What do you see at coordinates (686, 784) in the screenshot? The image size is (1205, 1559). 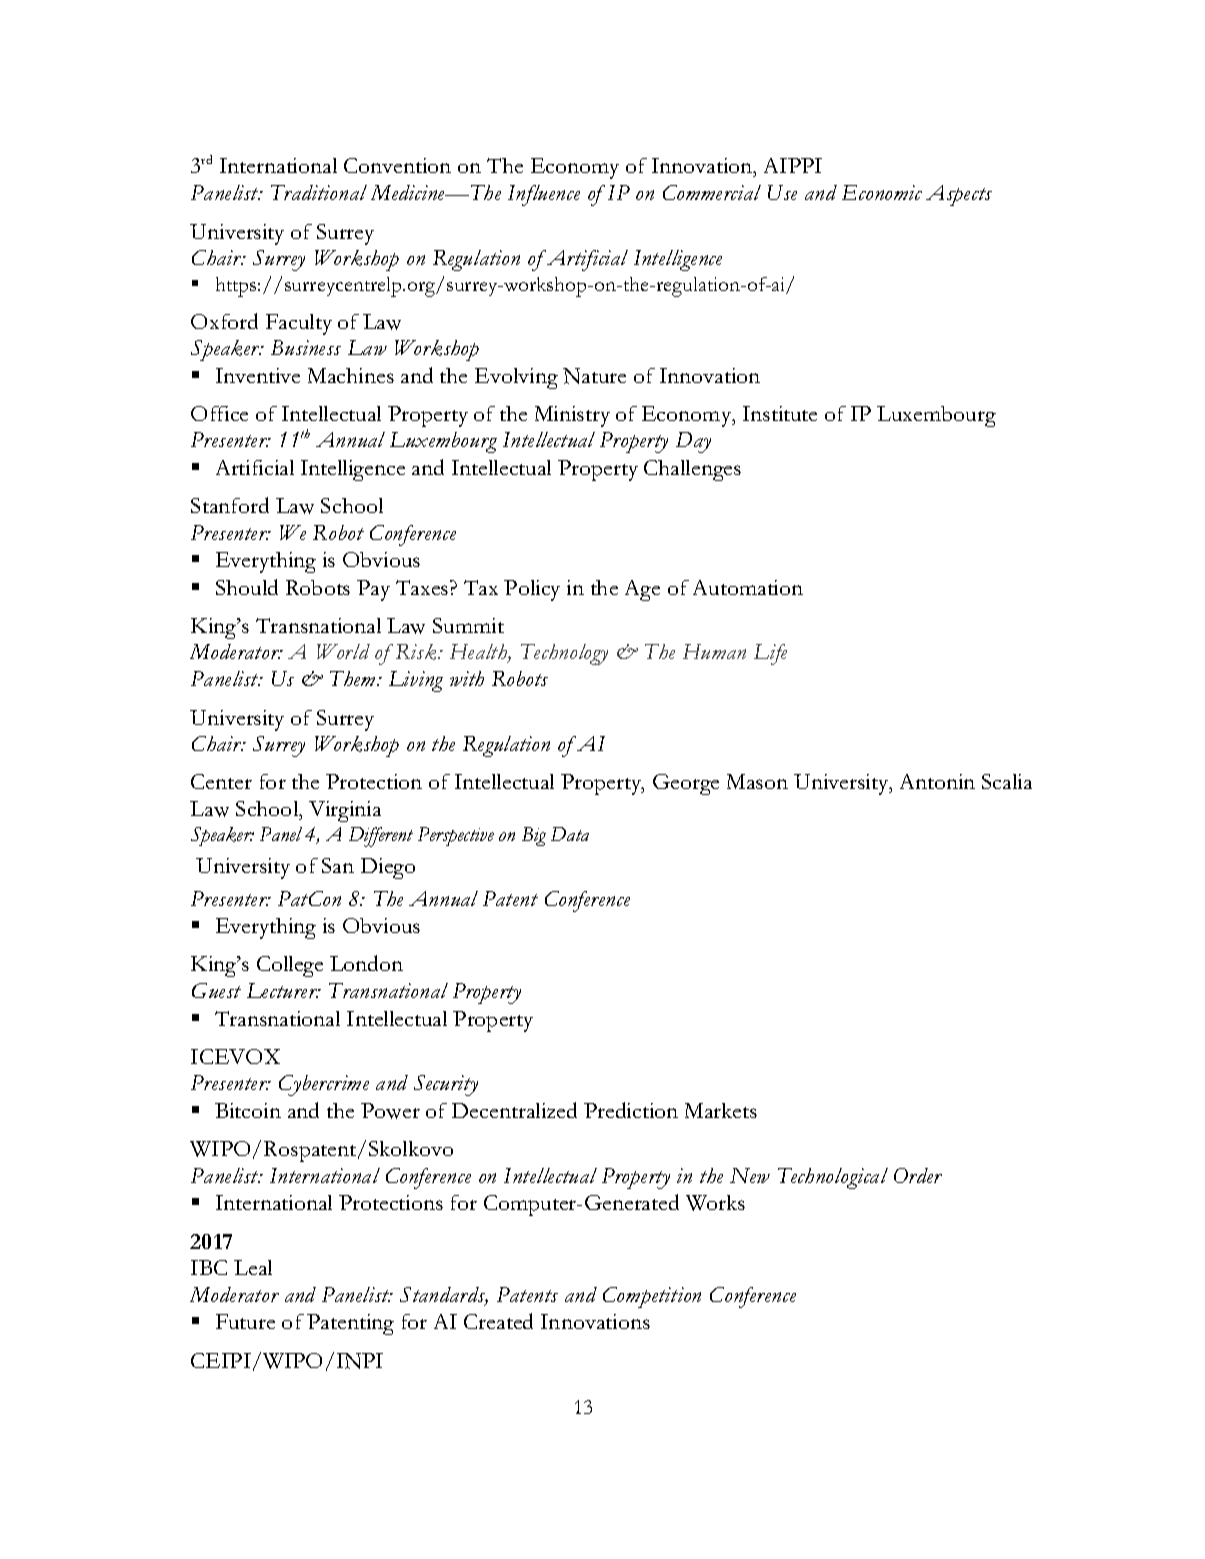 I see `George` at bounding box center [686, 784].
